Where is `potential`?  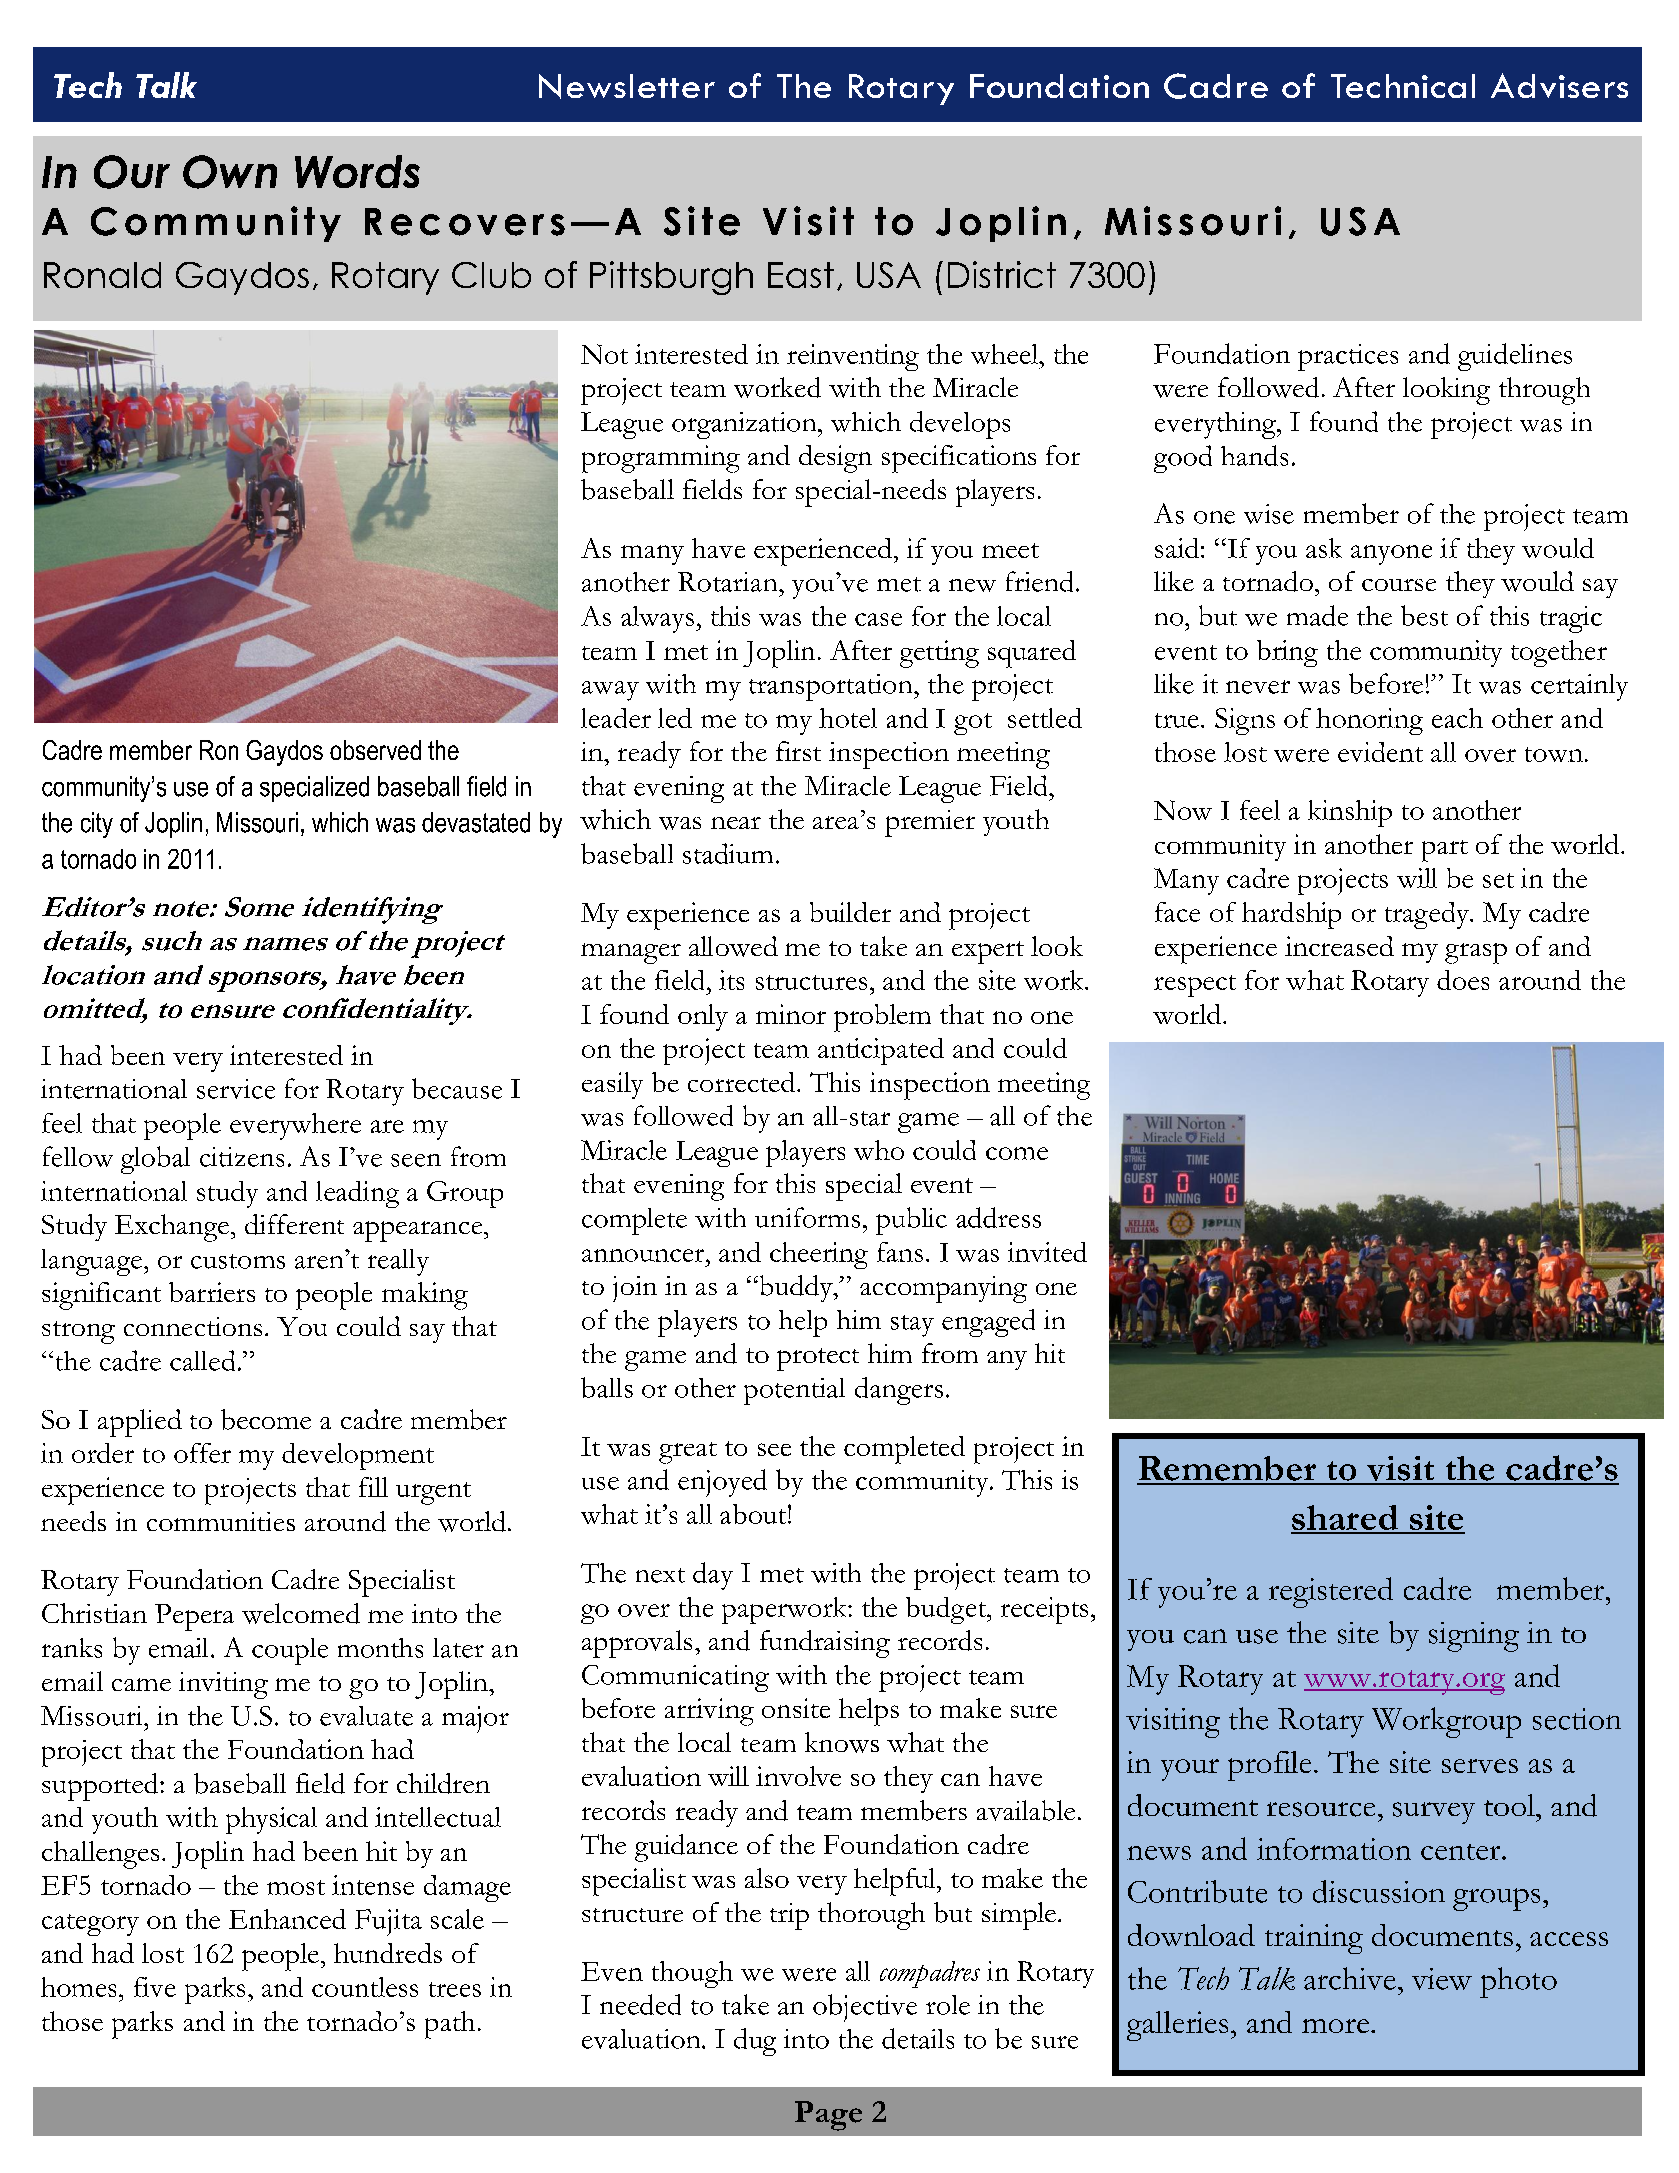
potential is located at coordinates (794, 1391).
